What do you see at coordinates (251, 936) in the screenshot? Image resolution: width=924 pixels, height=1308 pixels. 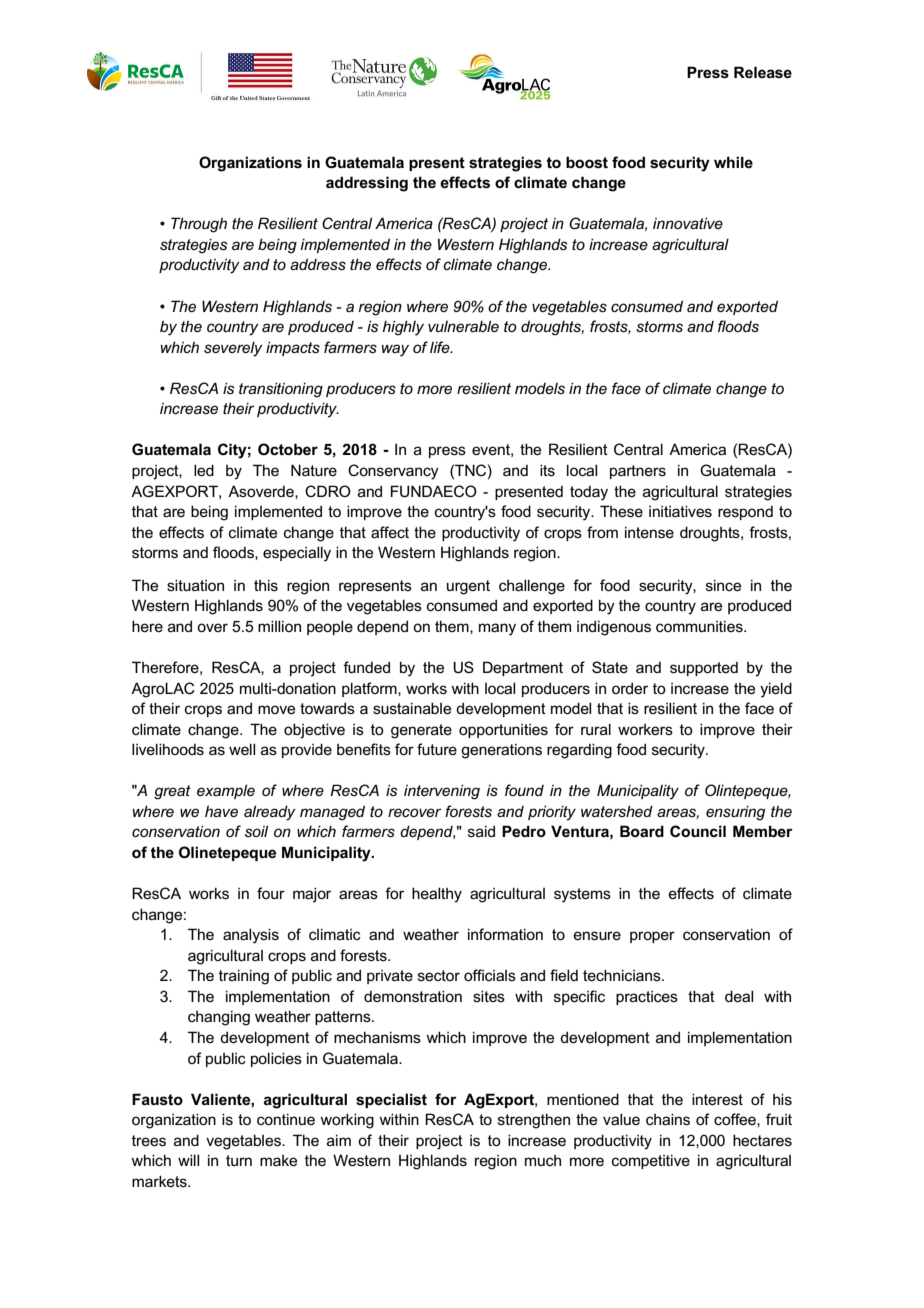 I see `analysis` at bounding box center [251, 936].
